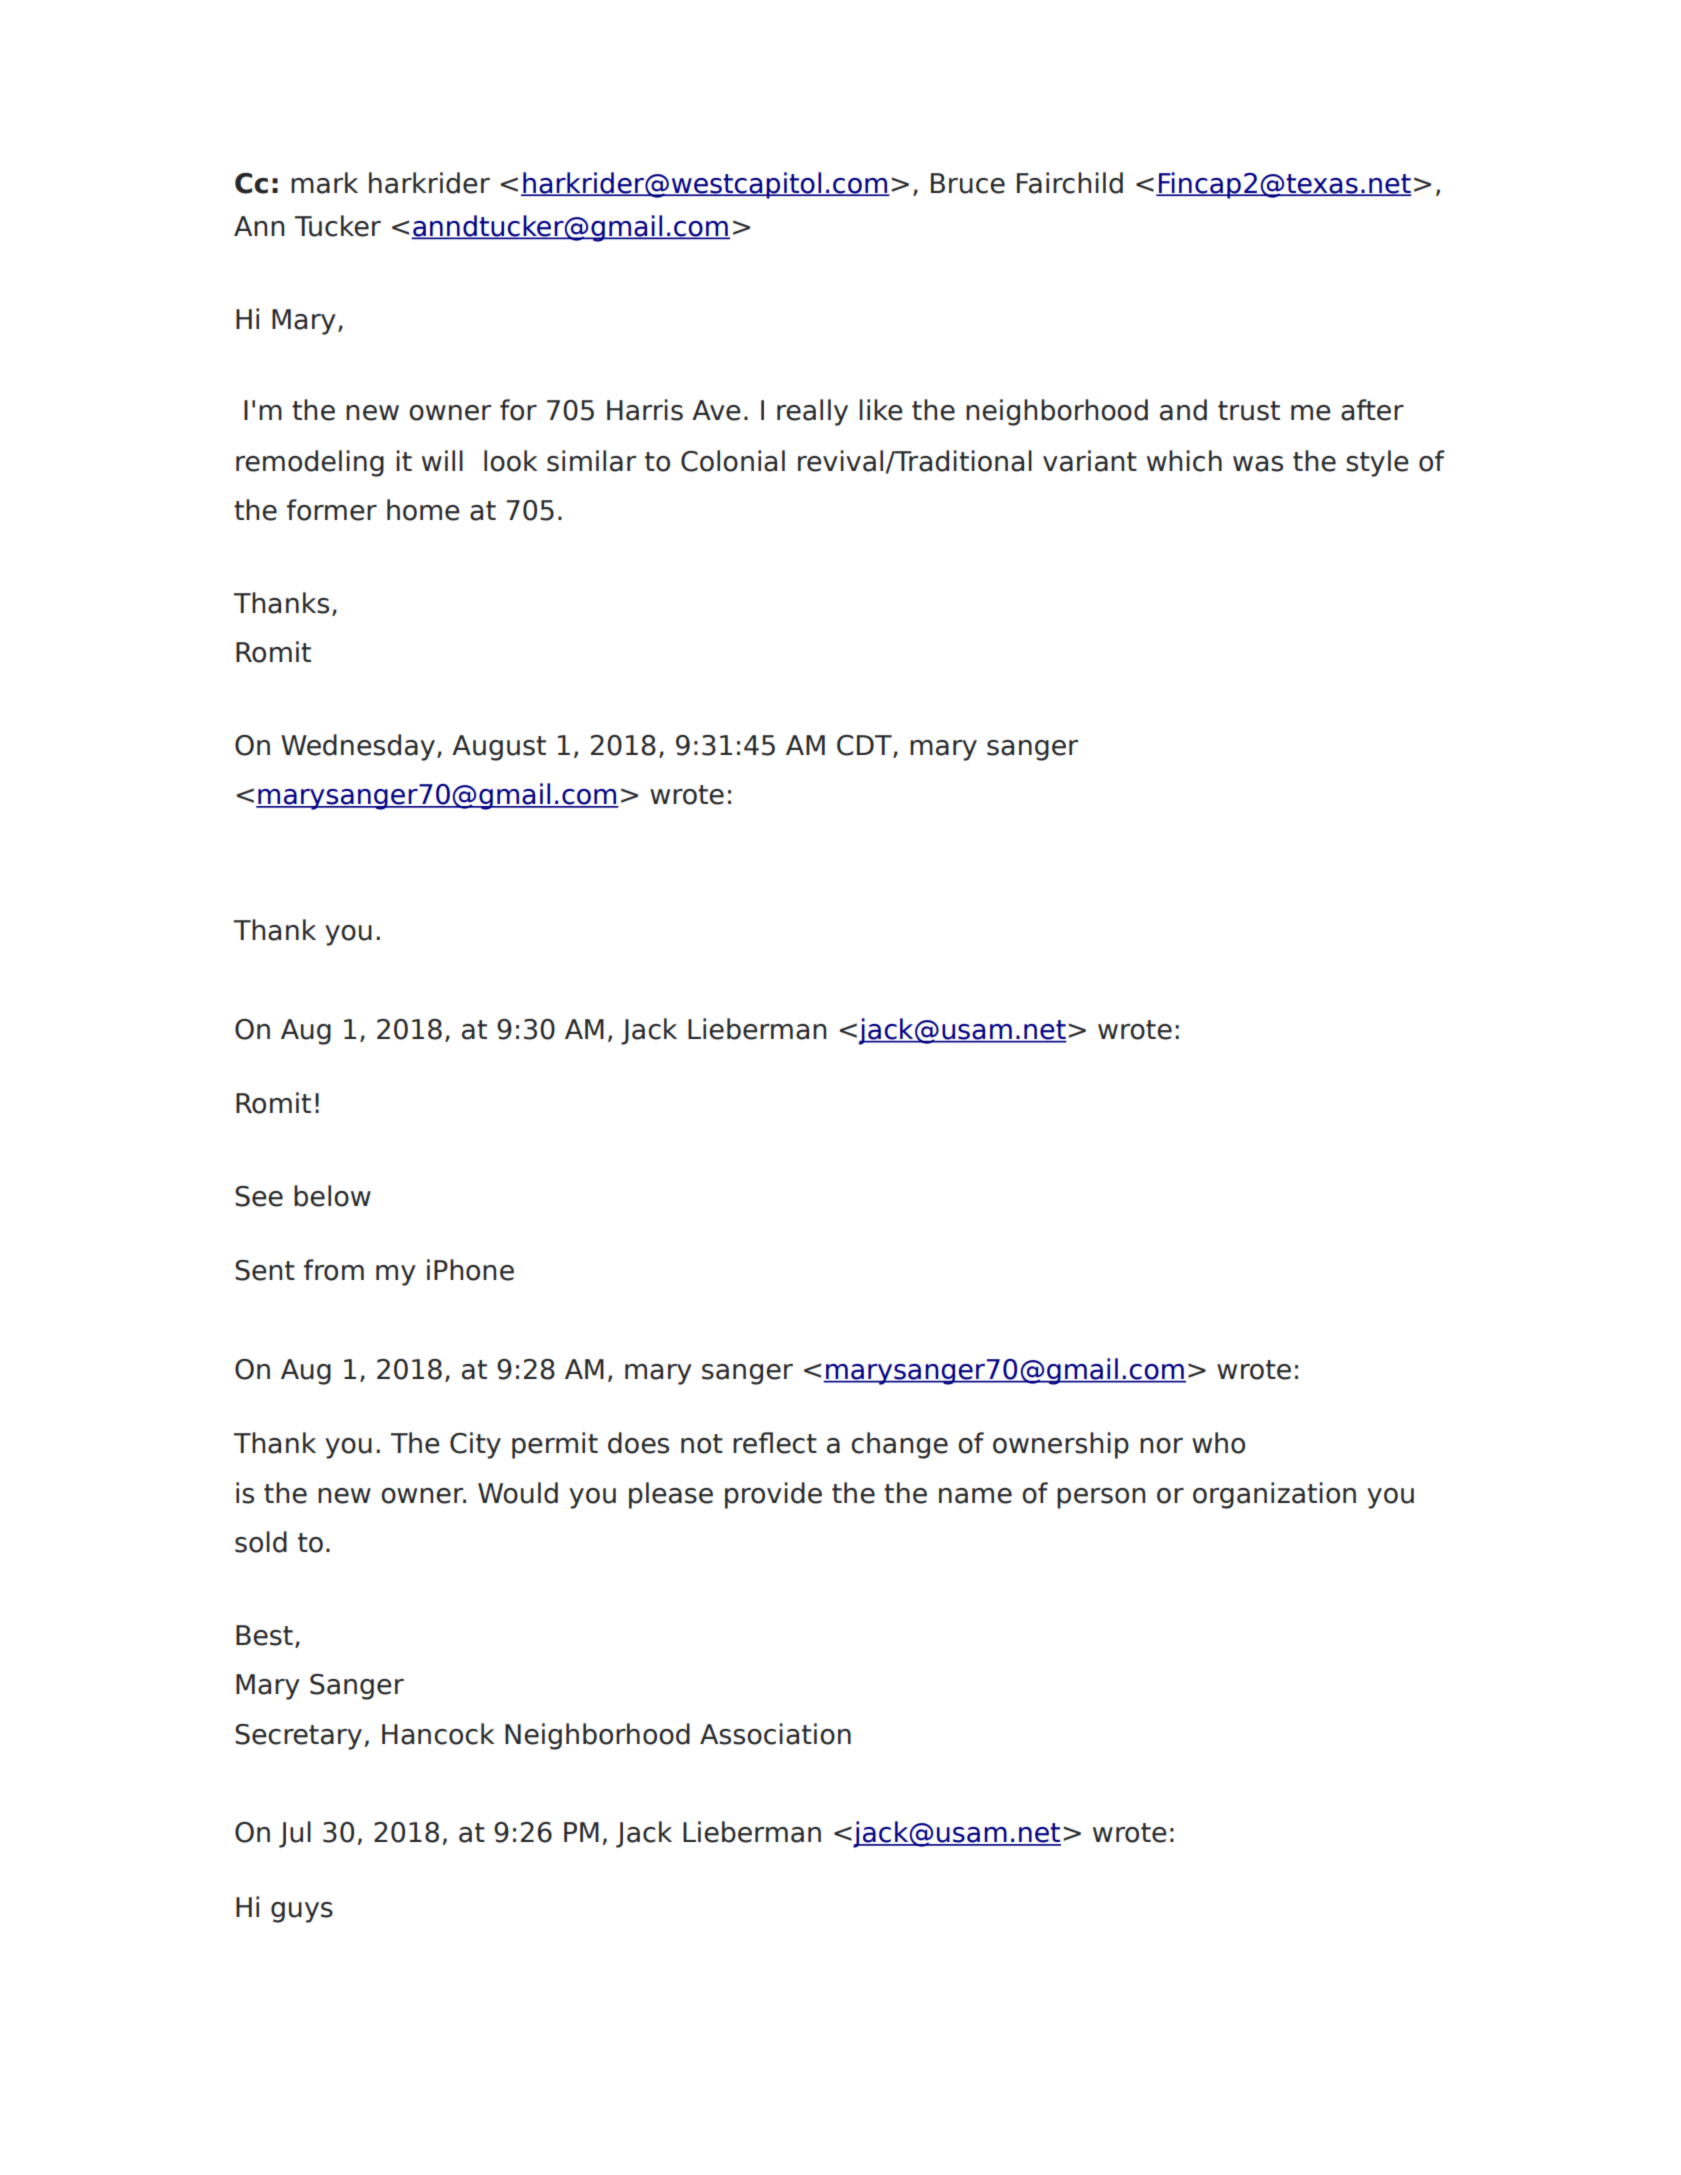 The image size is (1681, 2175). I want to click on Association, so click(775, 1734).
